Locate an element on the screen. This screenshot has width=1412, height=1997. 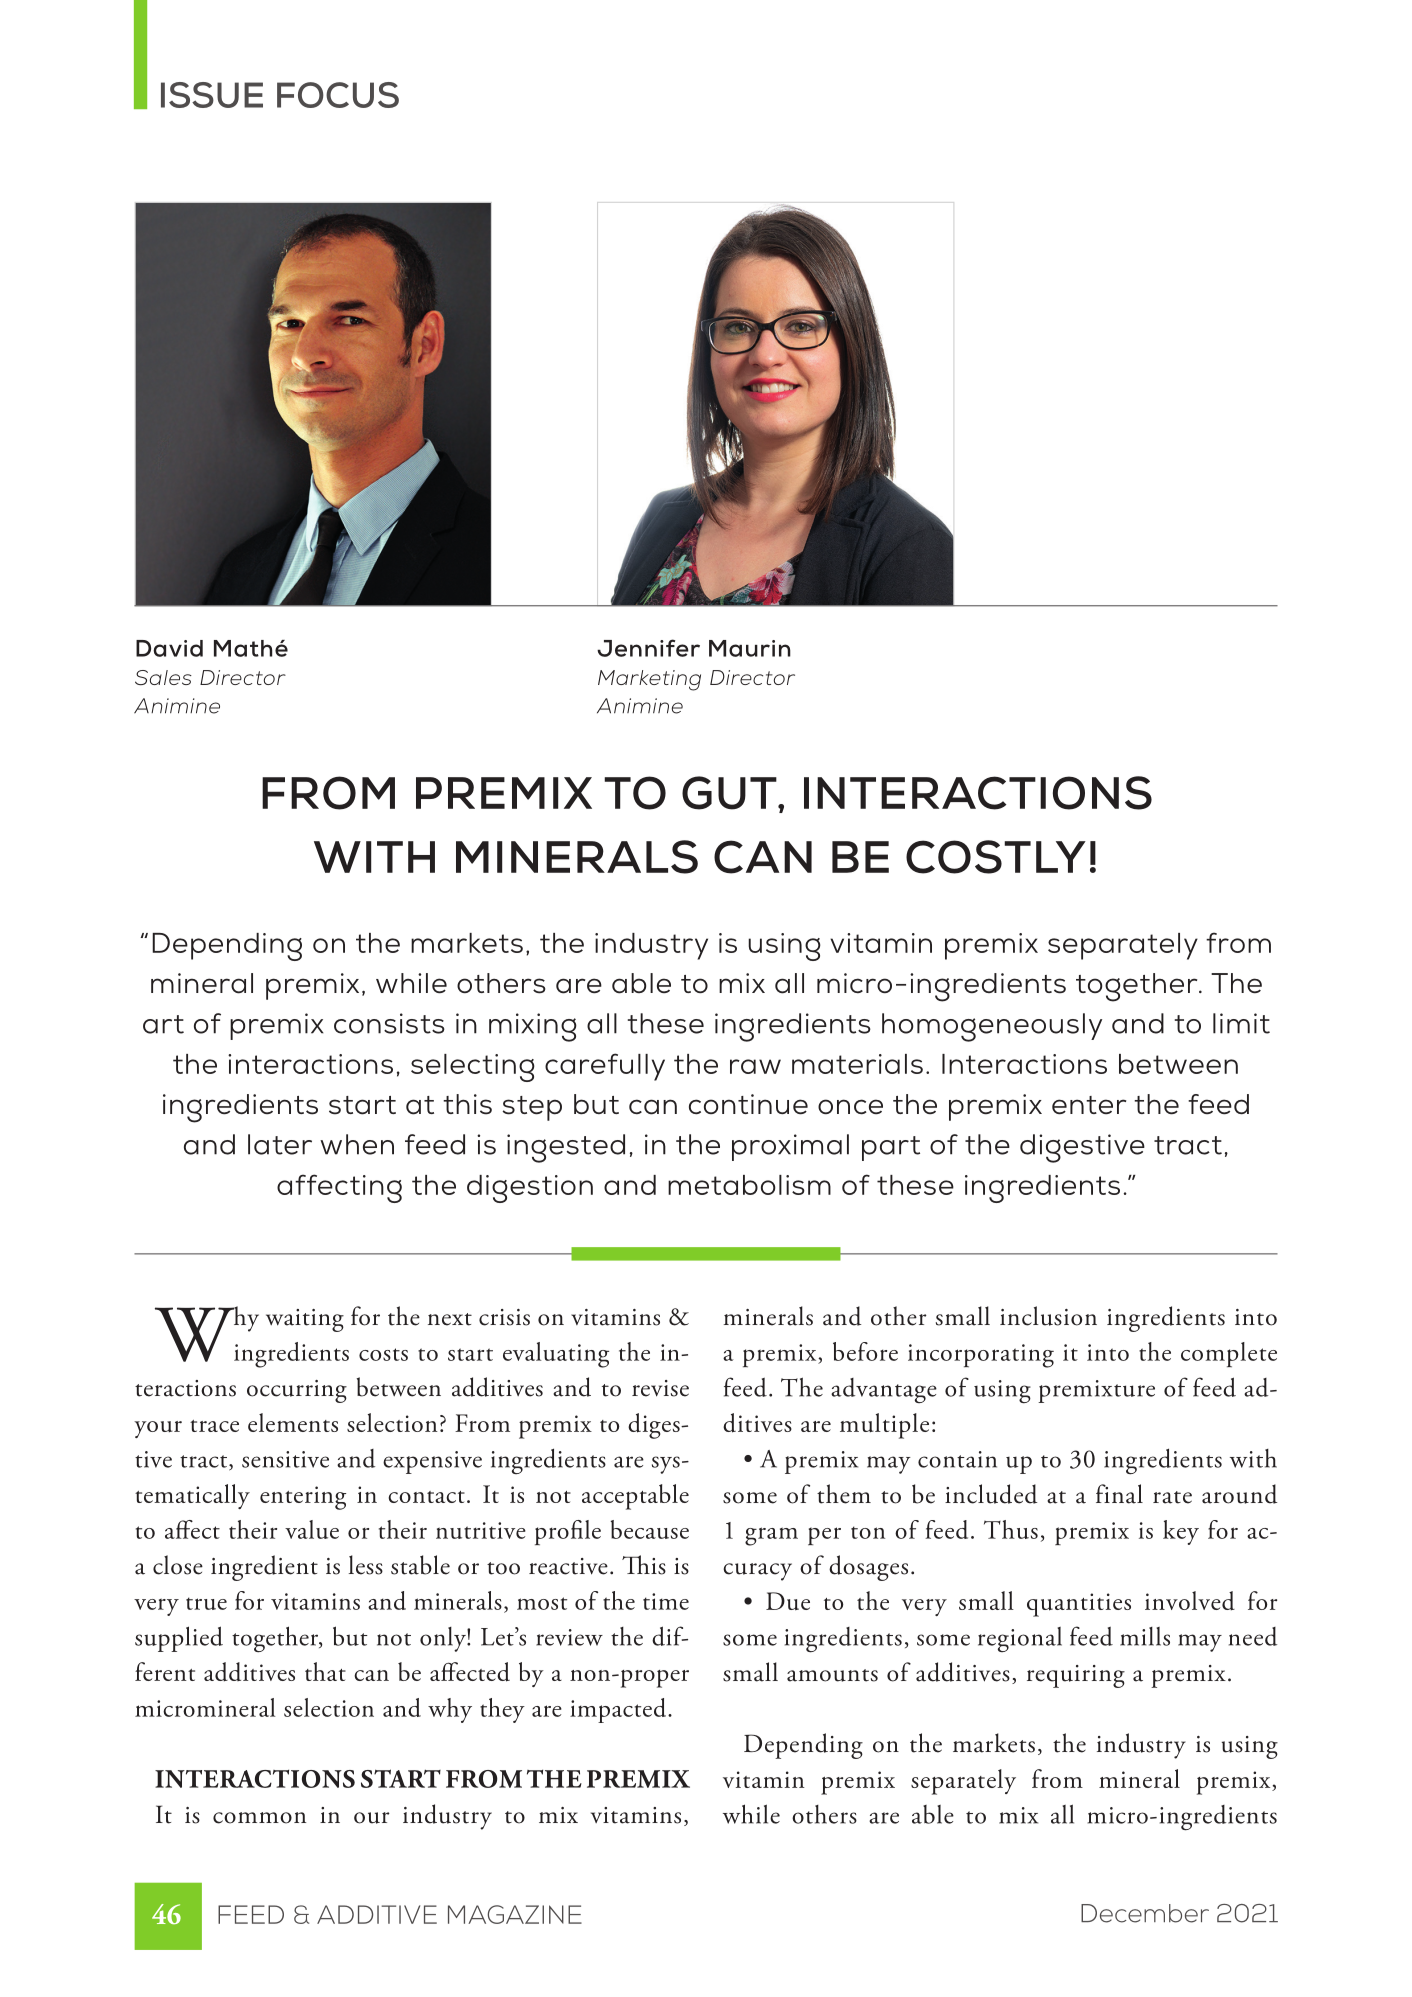
limit is located at coordinates (1241, 1023).
